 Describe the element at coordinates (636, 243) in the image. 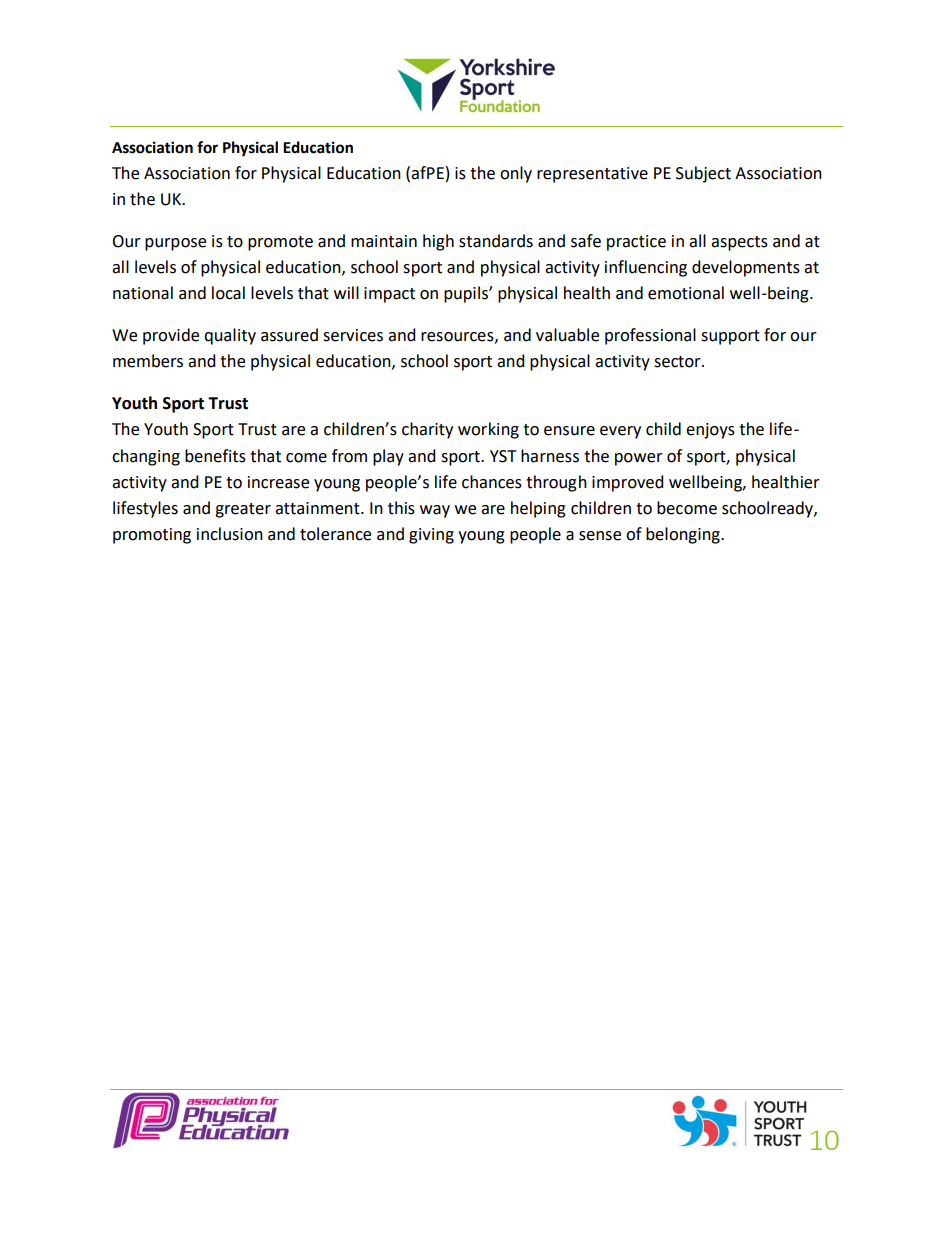

I see `practice` at that location.
